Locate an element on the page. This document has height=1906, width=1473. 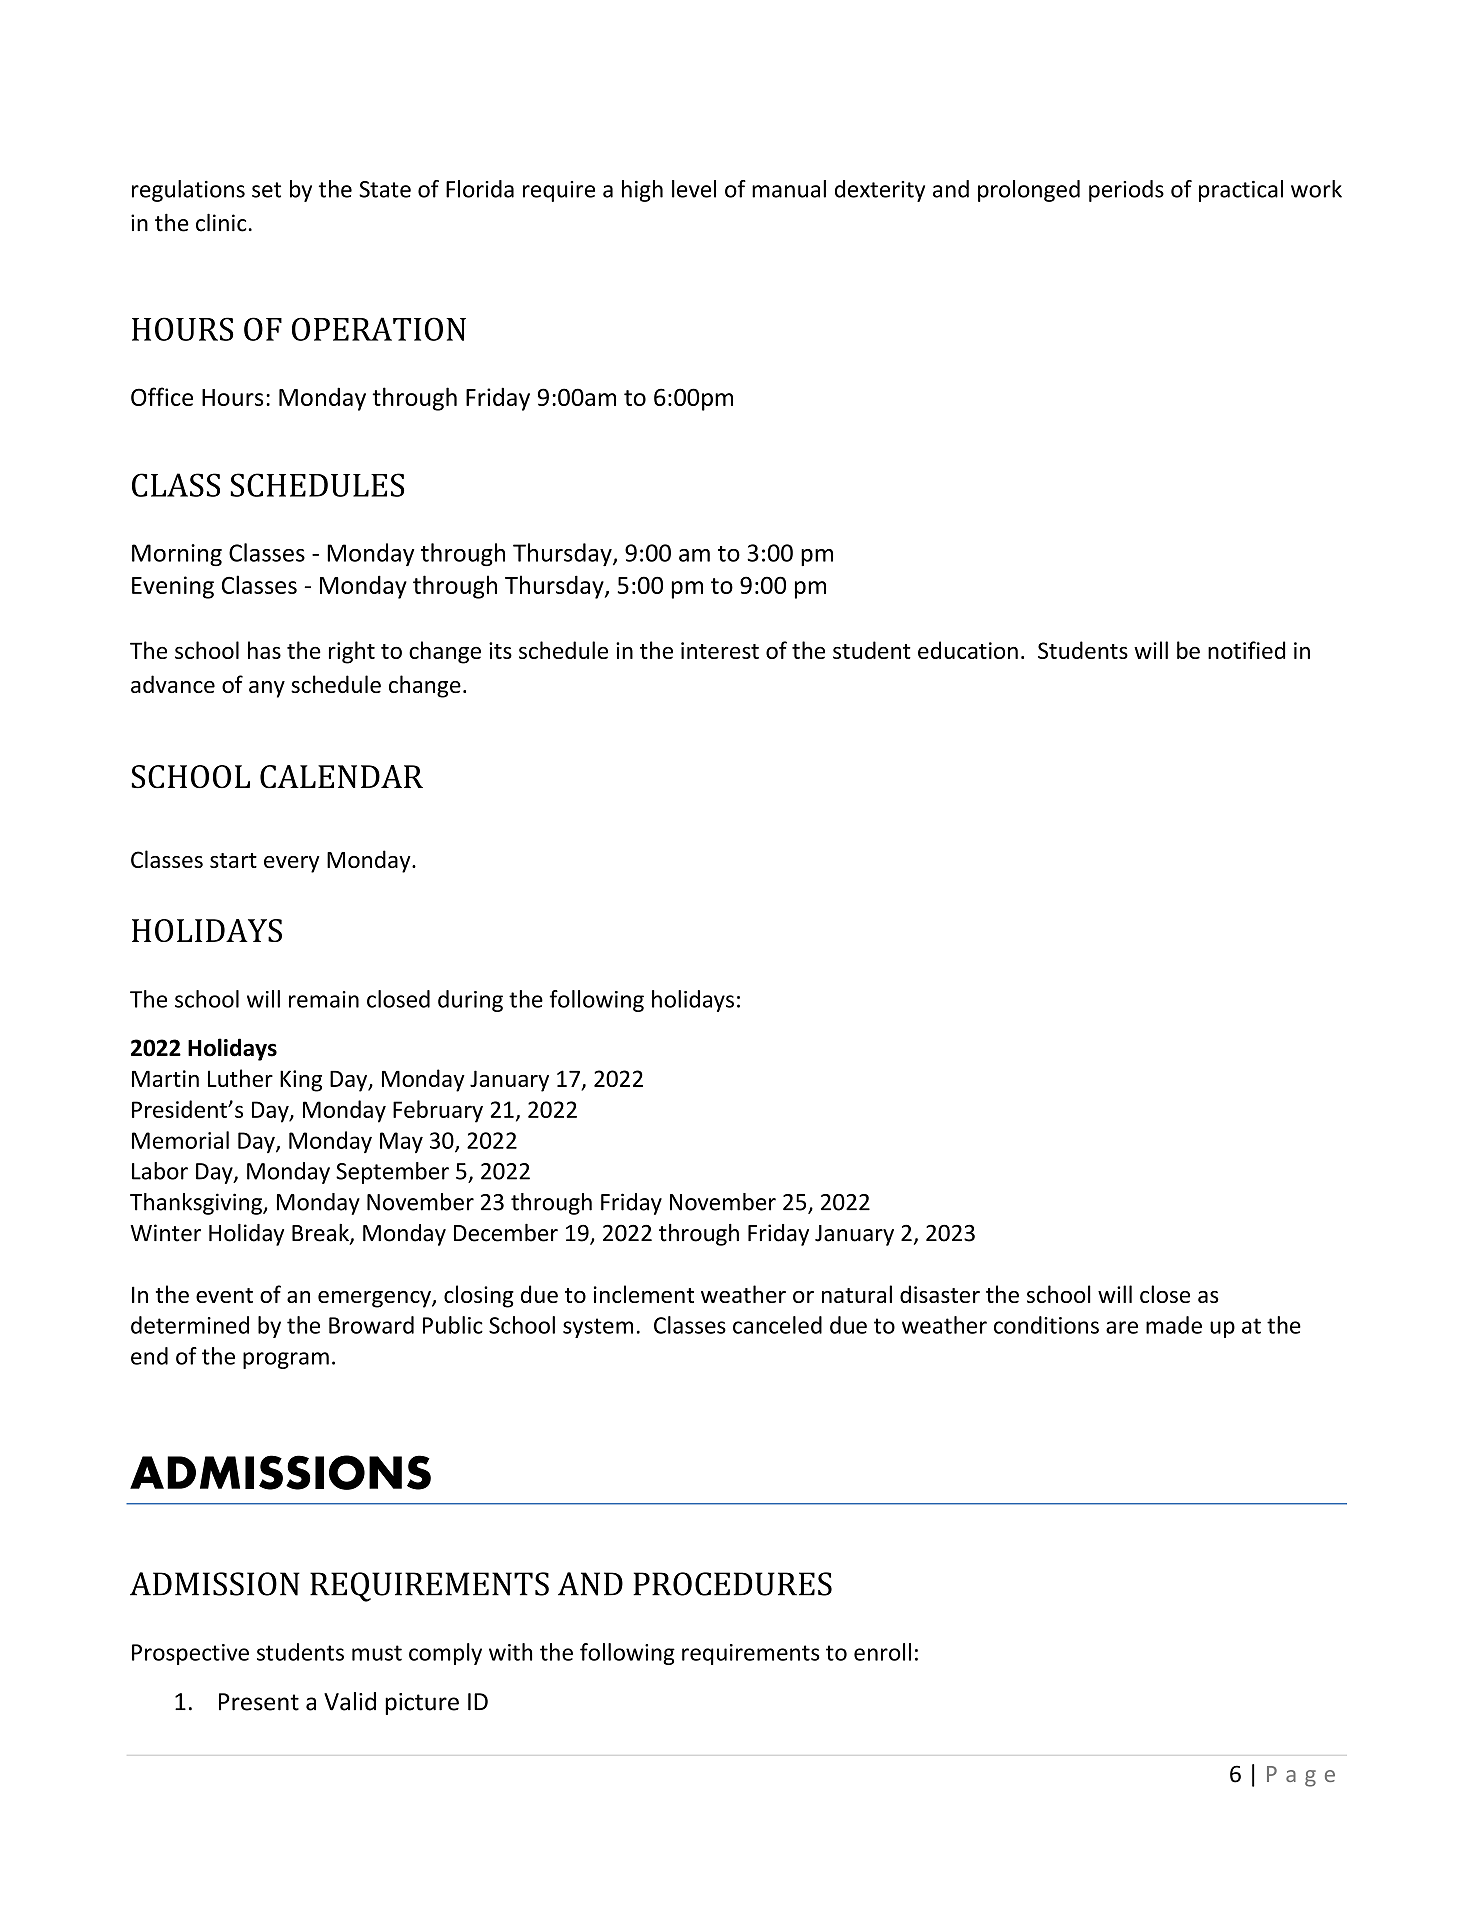
periods is located at coordinates (1126, 191).
